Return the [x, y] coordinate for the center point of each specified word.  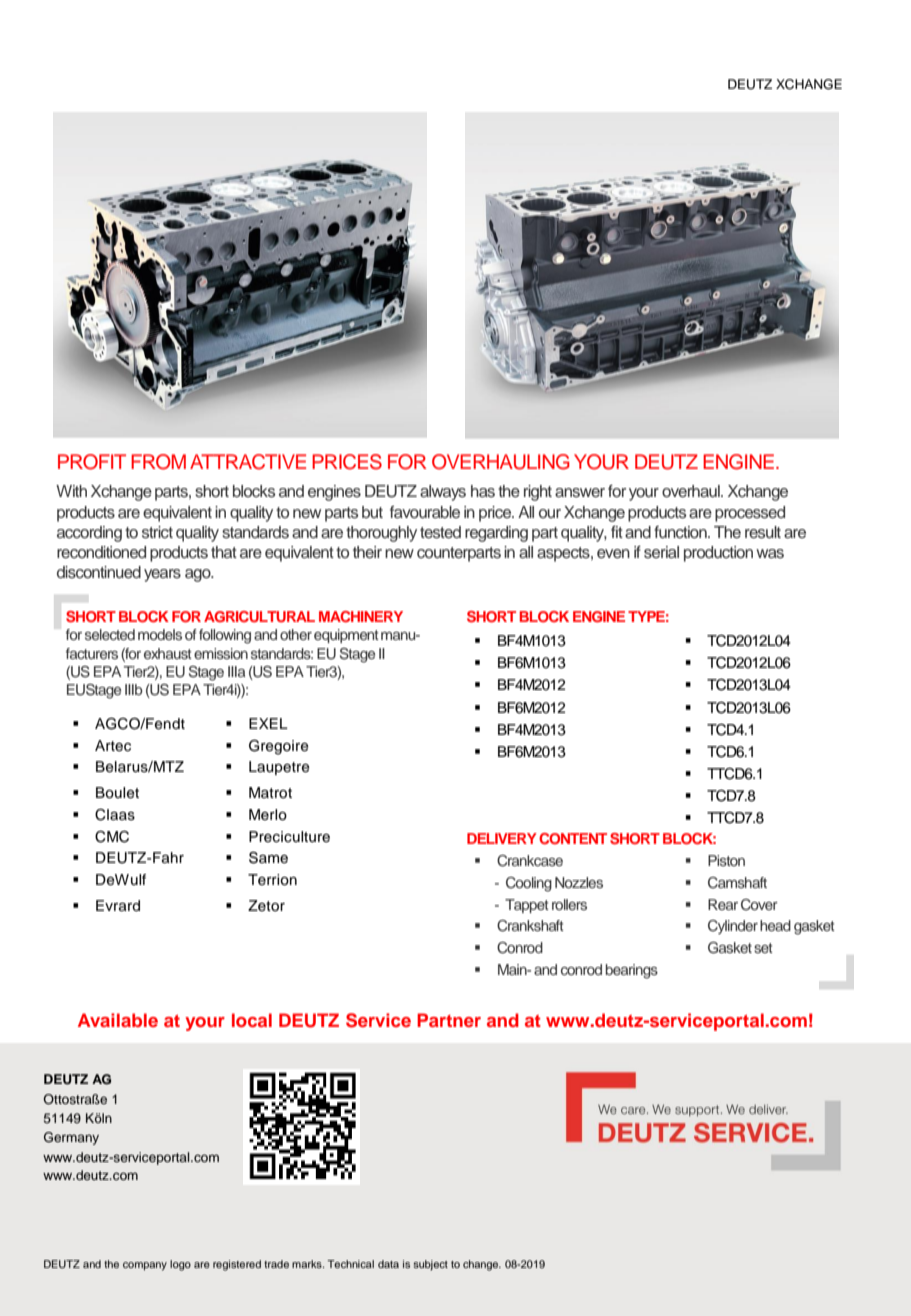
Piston [726, 860]
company [145, 1266]
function [681, 532]
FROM [158, 462]
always [443, 493]
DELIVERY [502, 838]
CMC [112, 837]
